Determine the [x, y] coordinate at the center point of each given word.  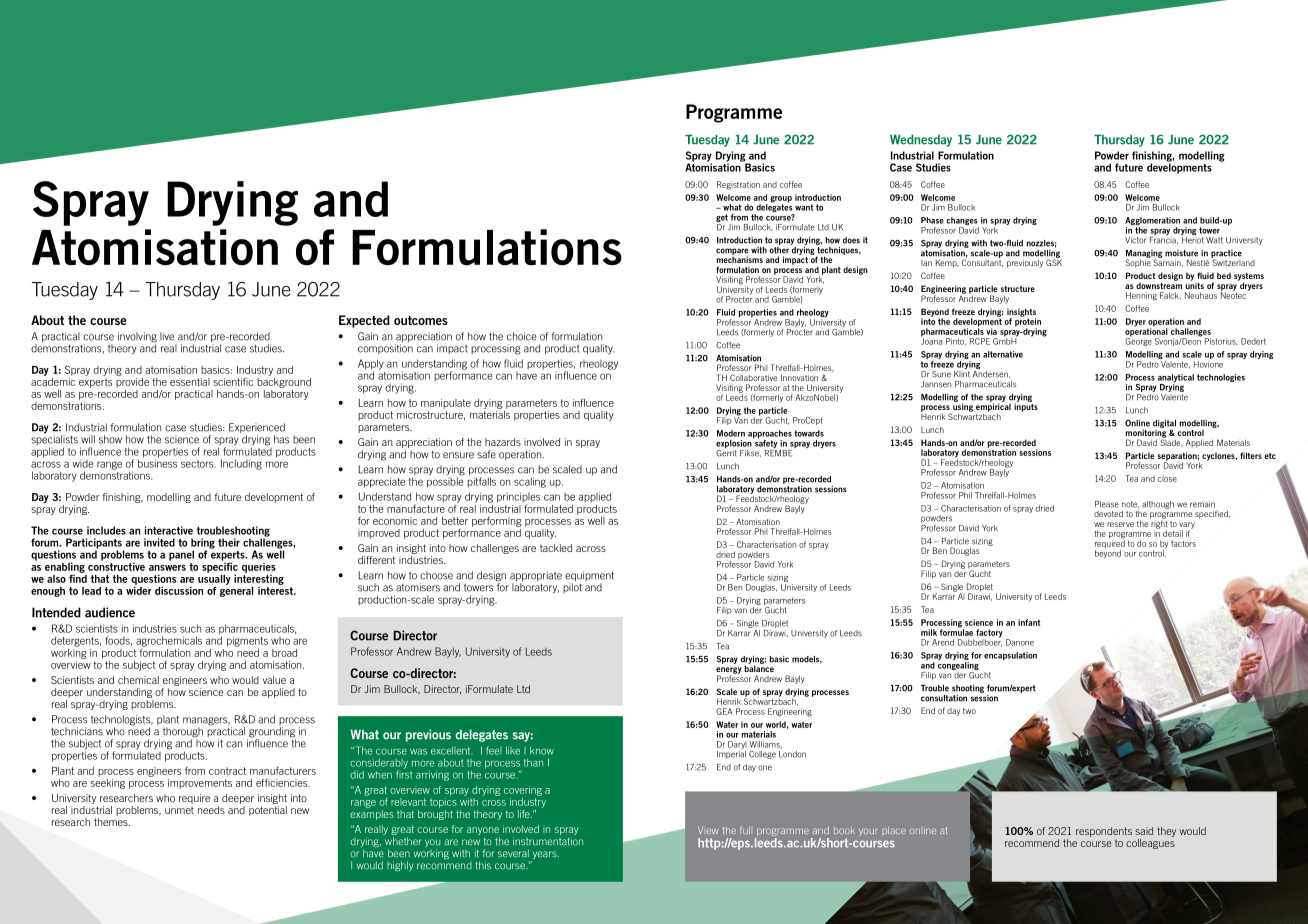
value [274, 680]
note [1130, 505]
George [1138, 341]
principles [518, 497]
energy [729, 671]
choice [521, 336]
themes [112, 822]
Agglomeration [1152, 222]
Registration [738, 185]
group [781, 200]
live [167, 336]
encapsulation [1010, 656]
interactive [169, 530]
